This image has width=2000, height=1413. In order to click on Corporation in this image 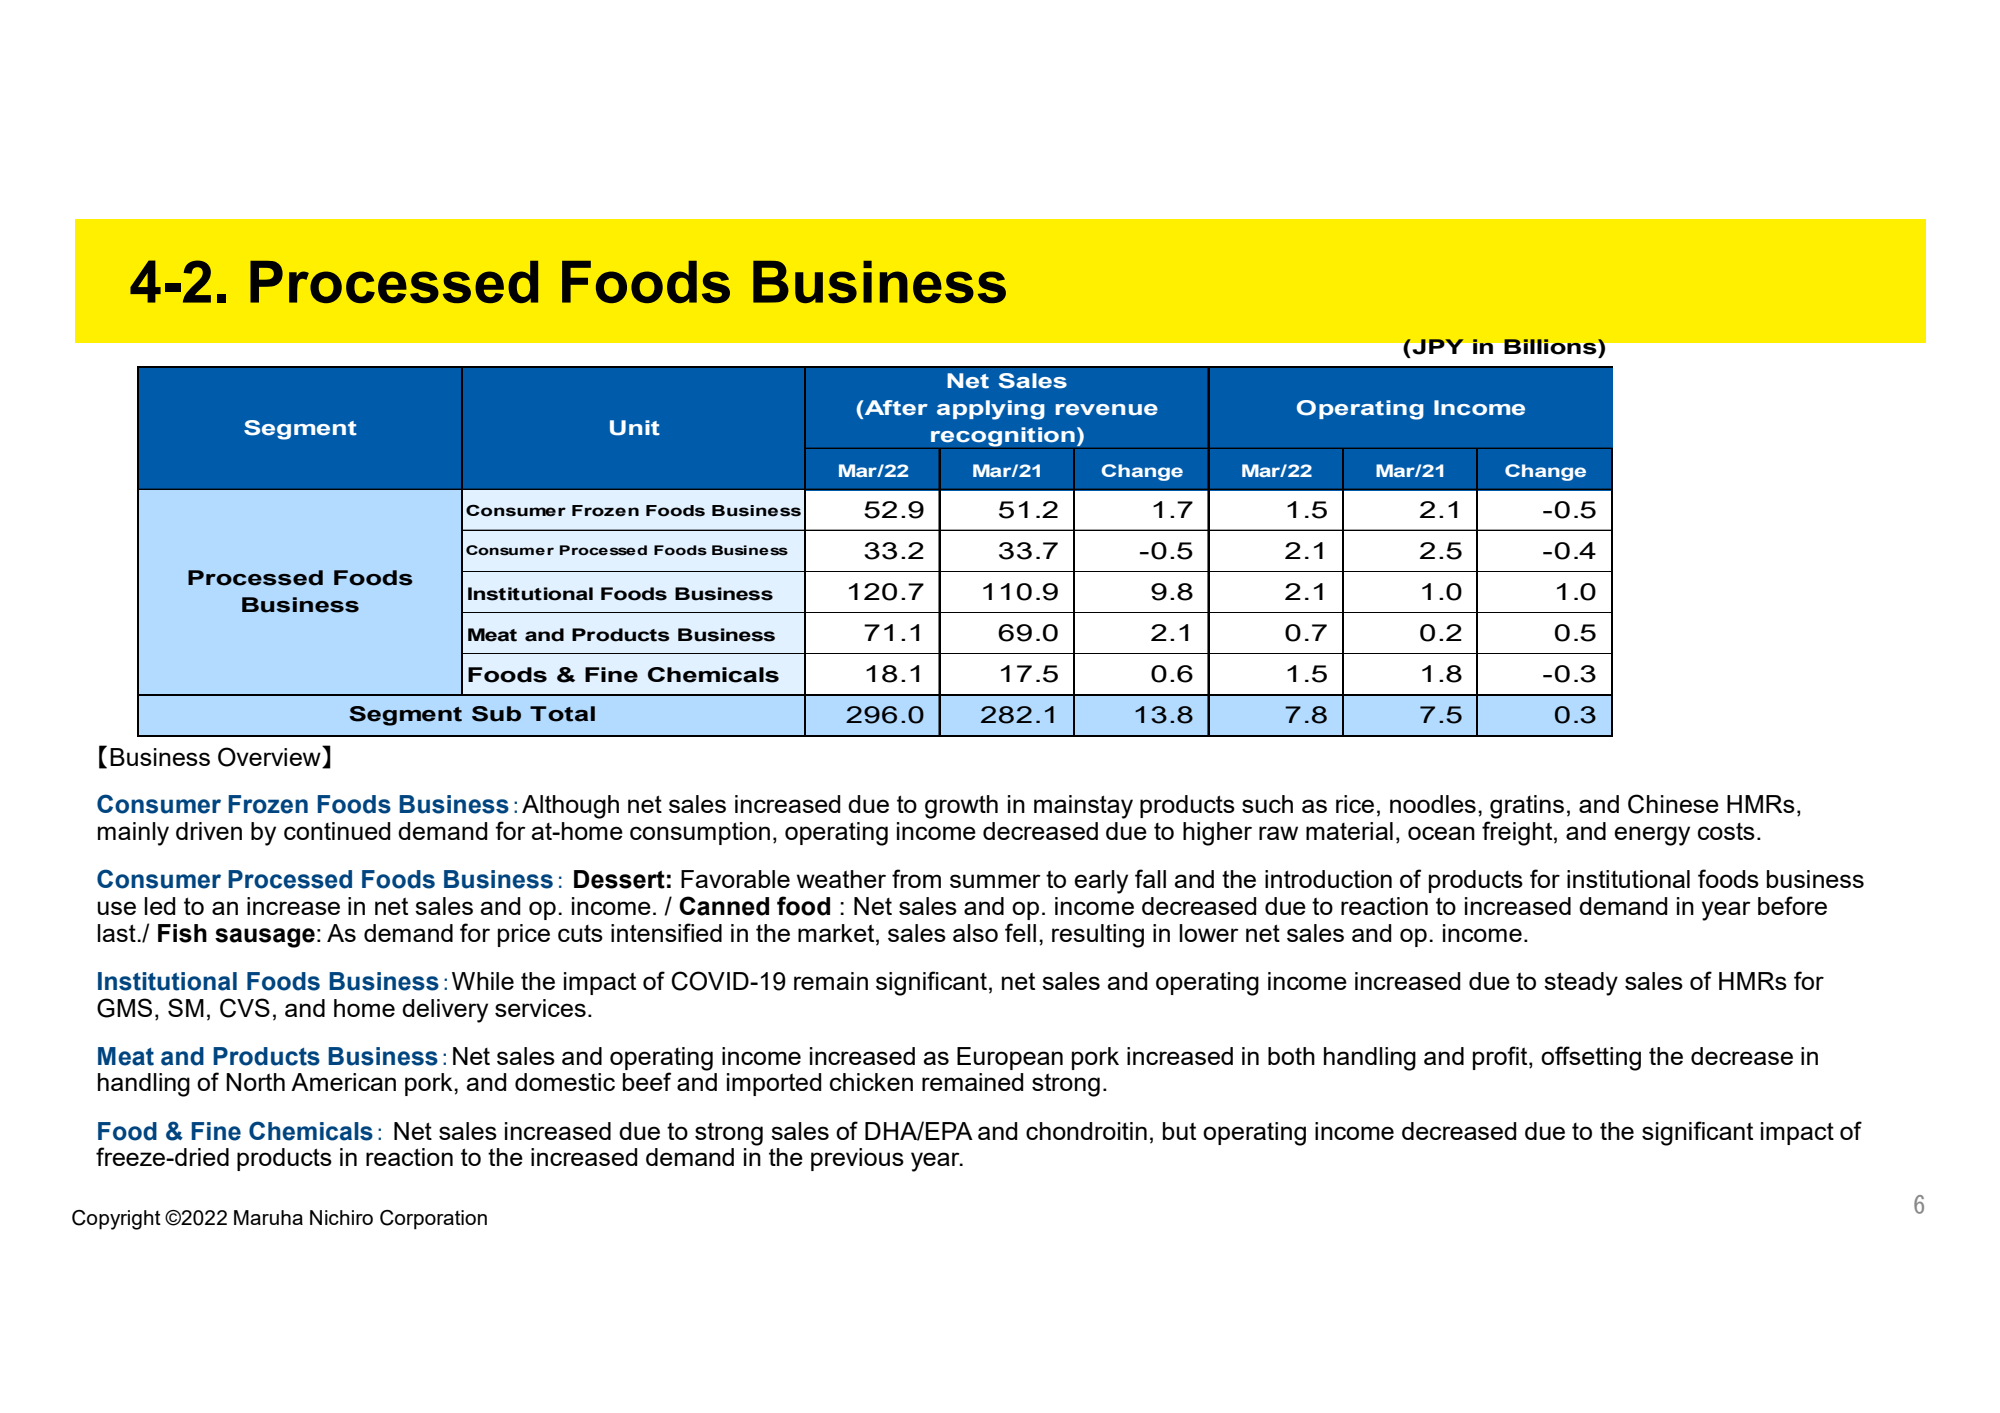, I will do `click(433, 1220)`.
